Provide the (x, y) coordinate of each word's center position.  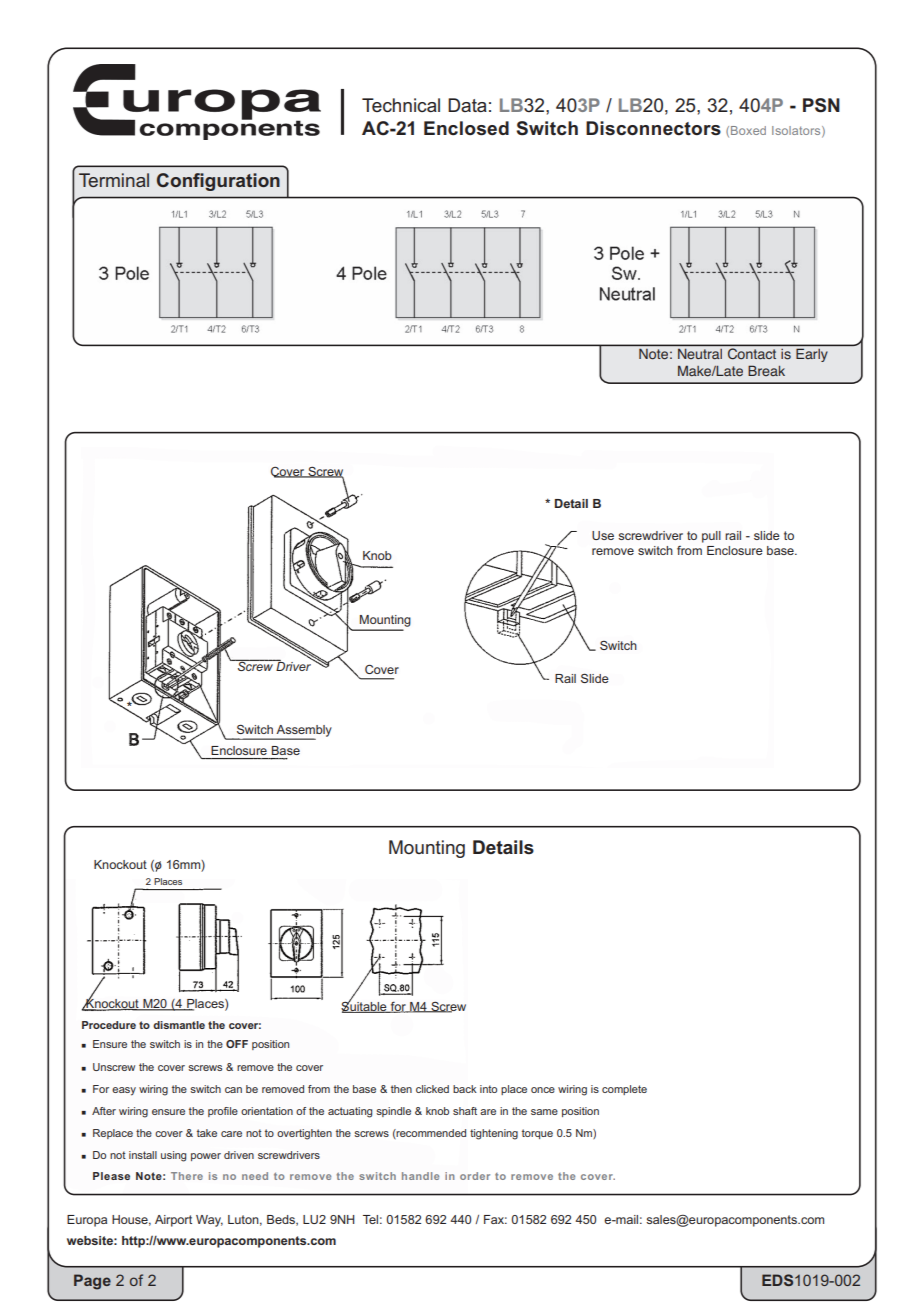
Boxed (748, 130)
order (475, 1176)
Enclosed (466, 128)
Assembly (303, 732)
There (187, 1176)
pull (711, 537)
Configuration (218, 182)
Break (766, 370)
